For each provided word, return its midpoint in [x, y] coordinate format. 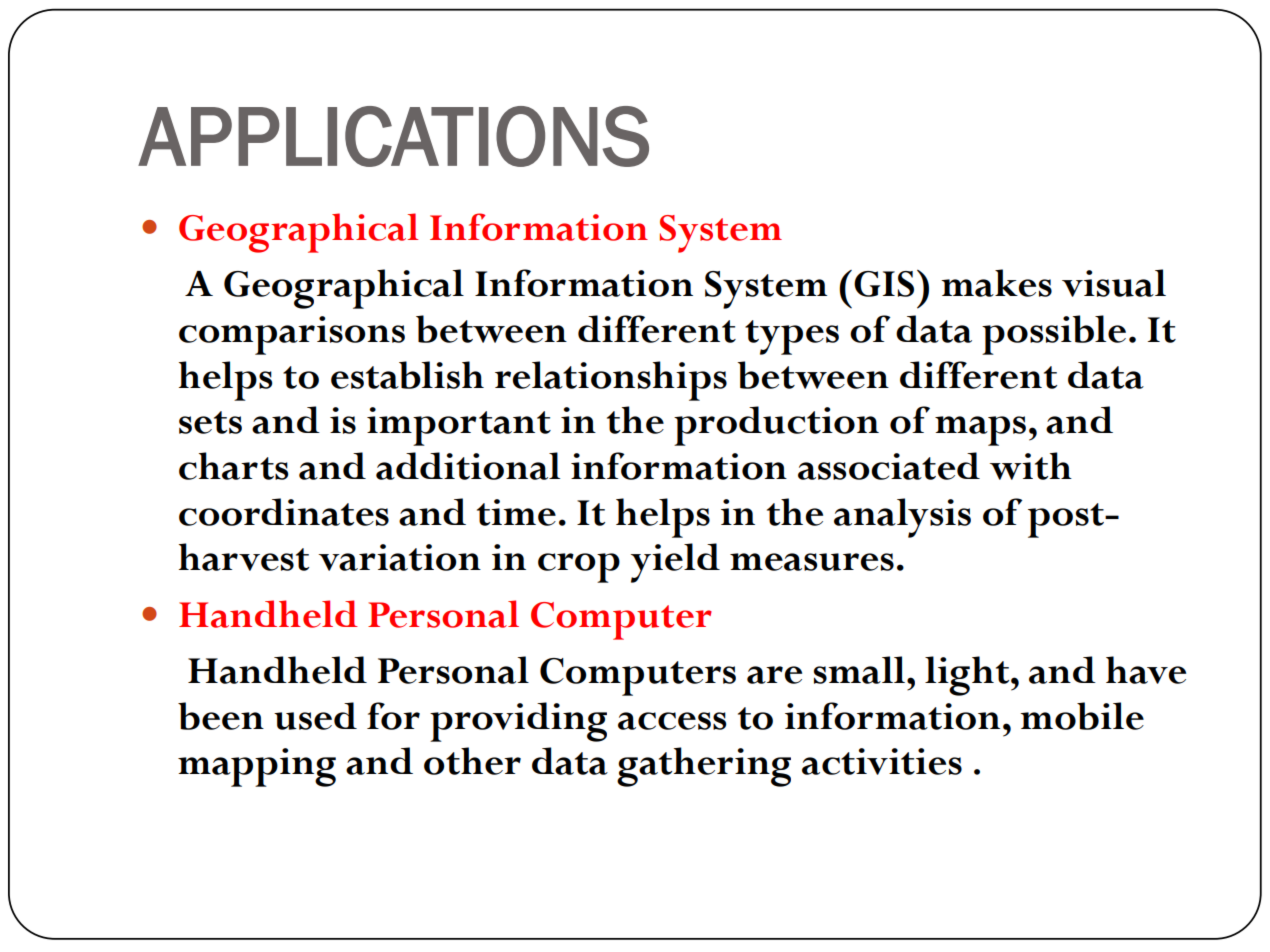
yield [675, 563]
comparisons [292, 335]
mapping [257, 767]
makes [996, 283]
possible [1054, 335]
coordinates [284, 512]
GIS [884, 284]
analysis [902, 518]
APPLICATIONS [393, 136]
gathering [704, 767]
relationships [611, 381]
